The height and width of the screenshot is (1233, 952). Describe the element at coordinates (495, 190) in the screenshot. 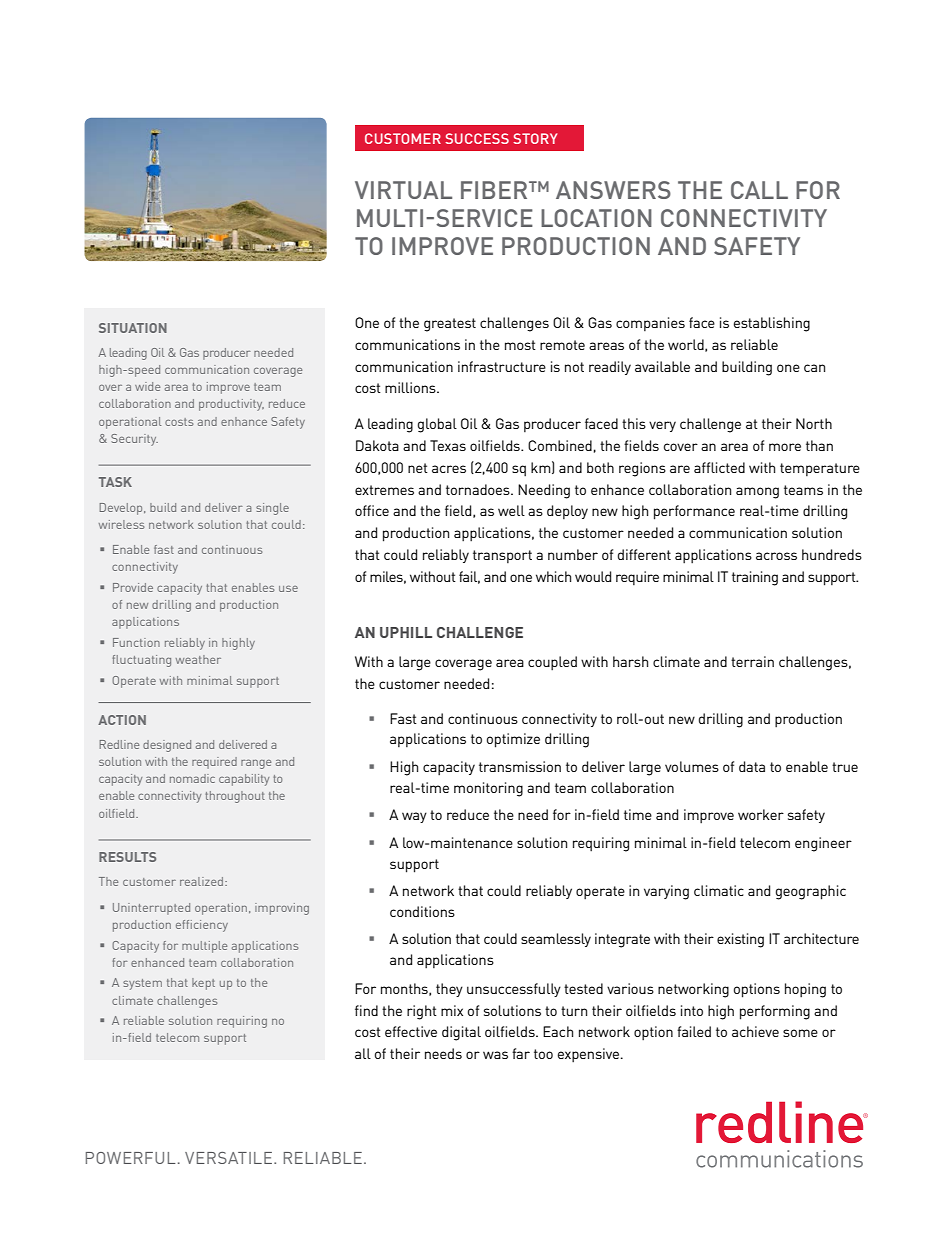

I see `FIBER` at that location.
